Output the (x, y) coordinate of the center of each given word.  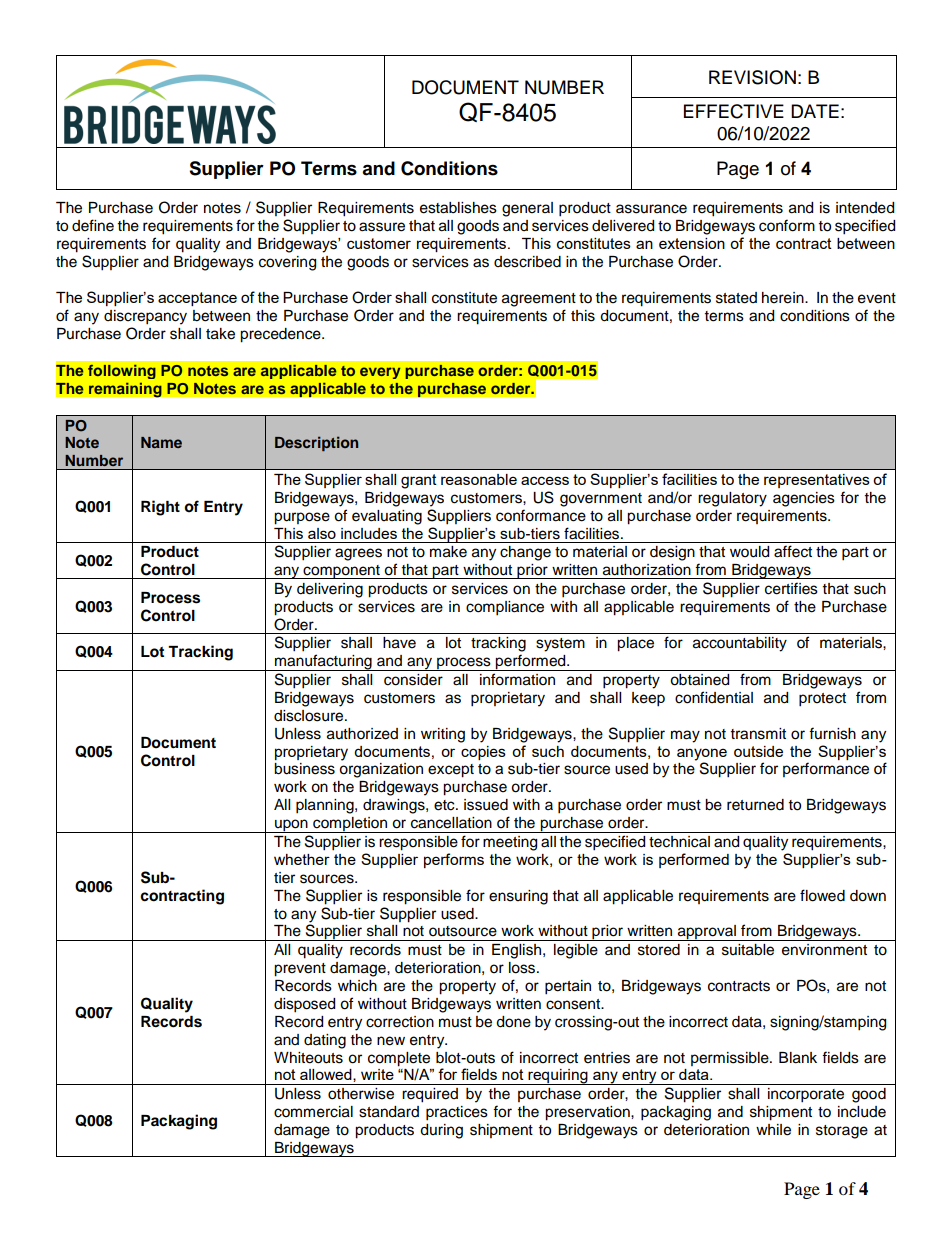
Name (161, 442)
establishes (458, 208)
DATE (815, 111)
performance (826, 769)
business (304, 769)
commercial (313, 1112)
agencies (804, 499)
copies (483, 753)
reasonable (479, 479)
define (93, 225)
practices (457, 1113)
